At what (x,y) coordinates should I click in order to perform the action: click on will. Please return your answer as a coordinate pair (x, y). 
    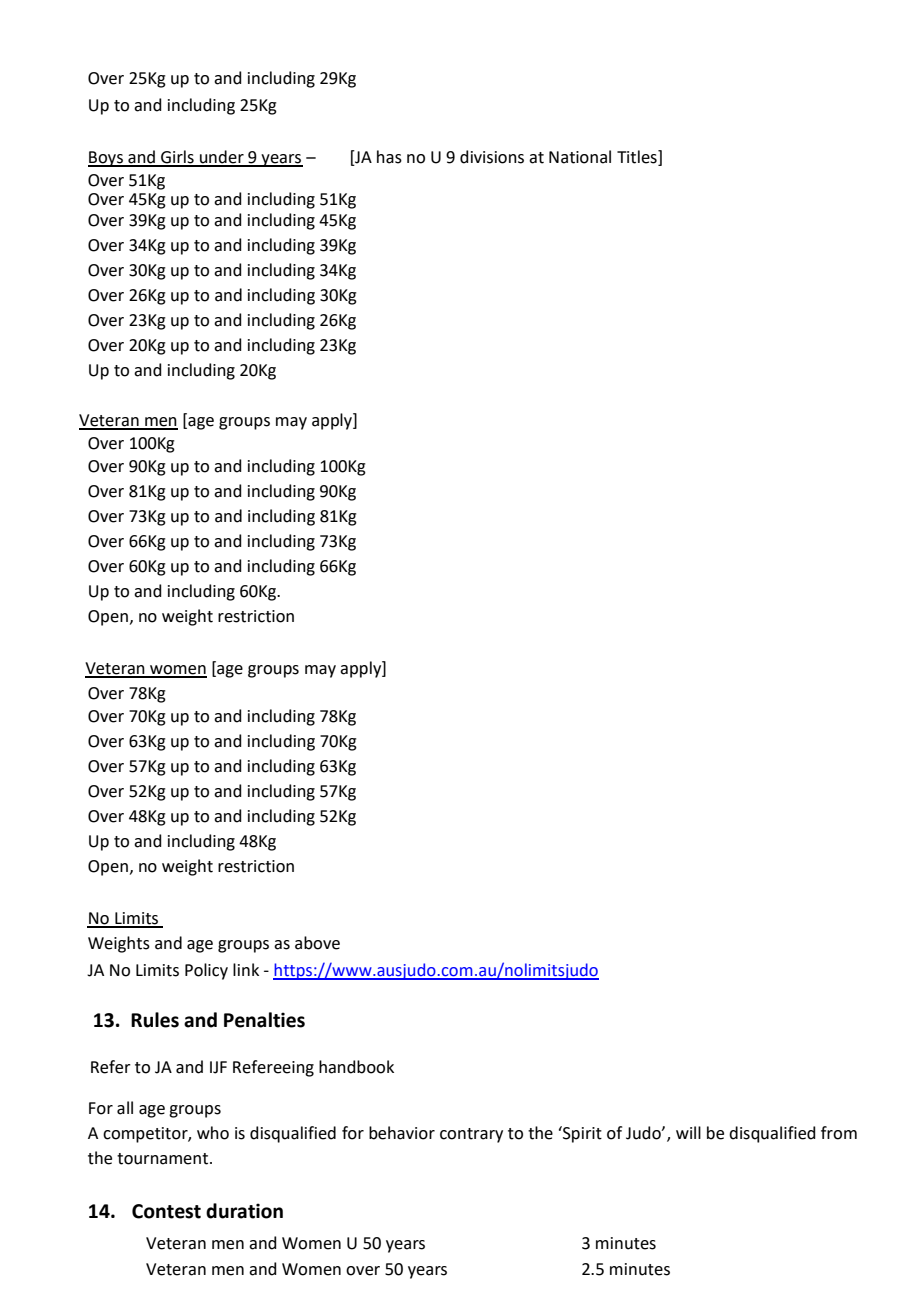
    Looking at the image, I should click on (688, 1132).
